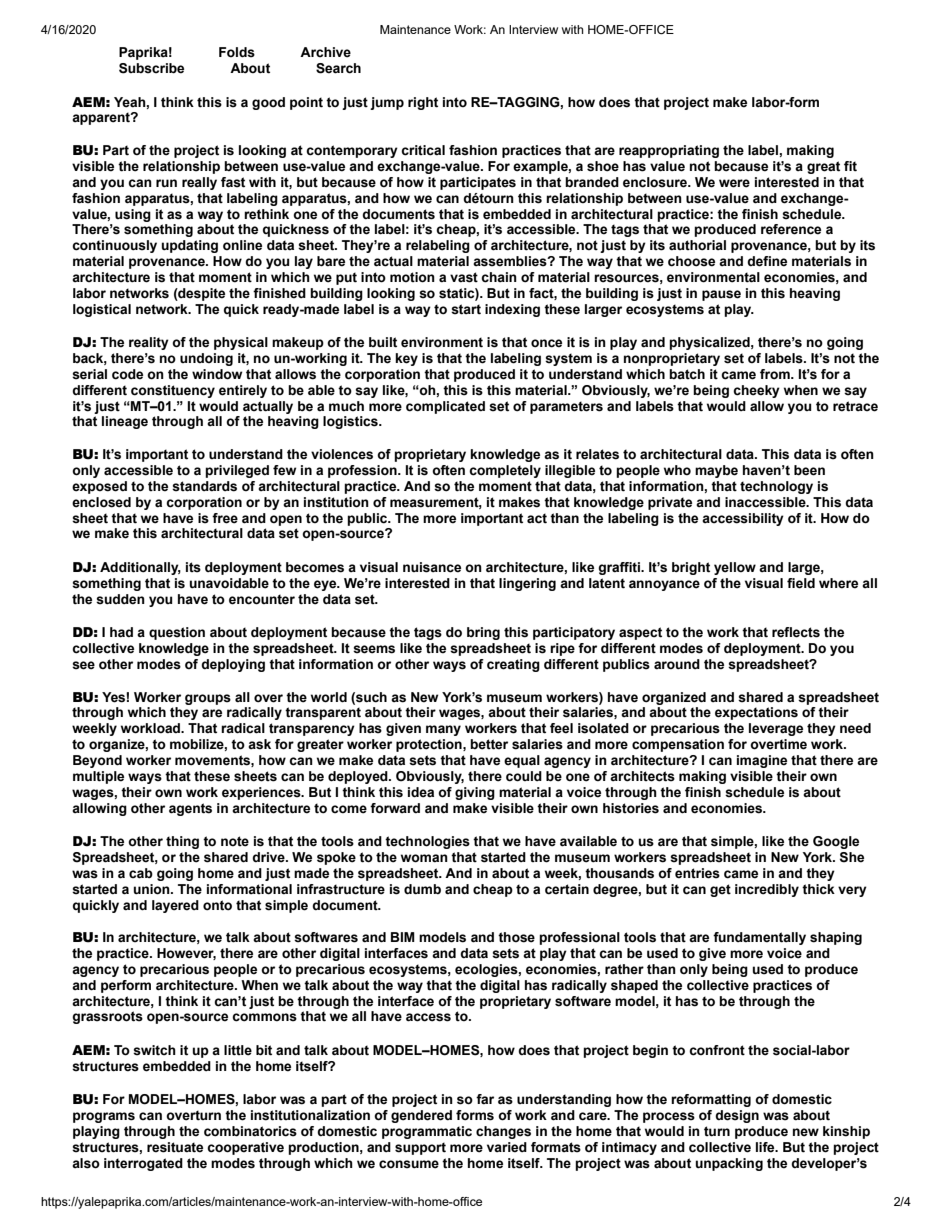  I want to click on changes, so click(503, 1132).
